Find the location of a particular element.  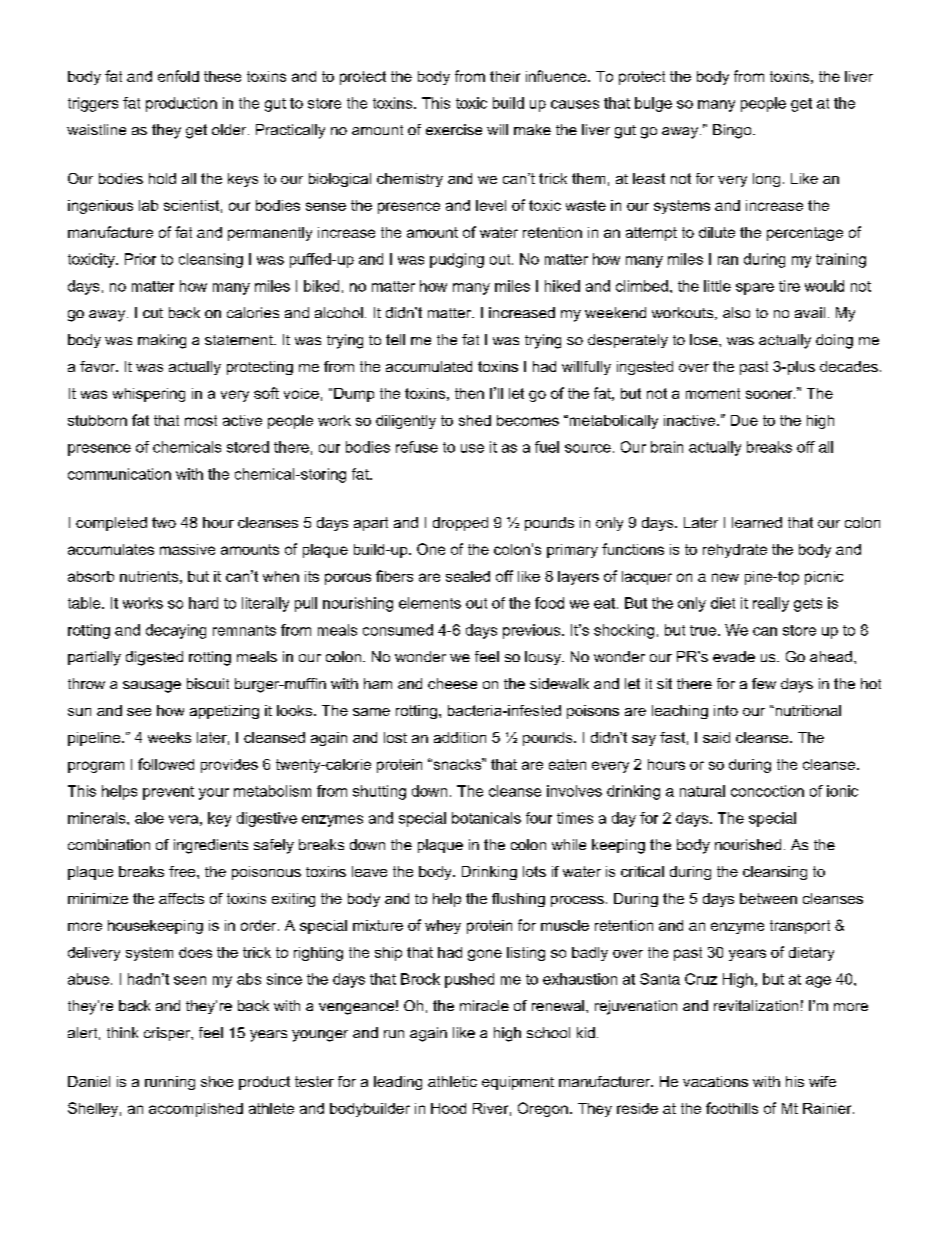

really is located at coordinates (771, 604).
